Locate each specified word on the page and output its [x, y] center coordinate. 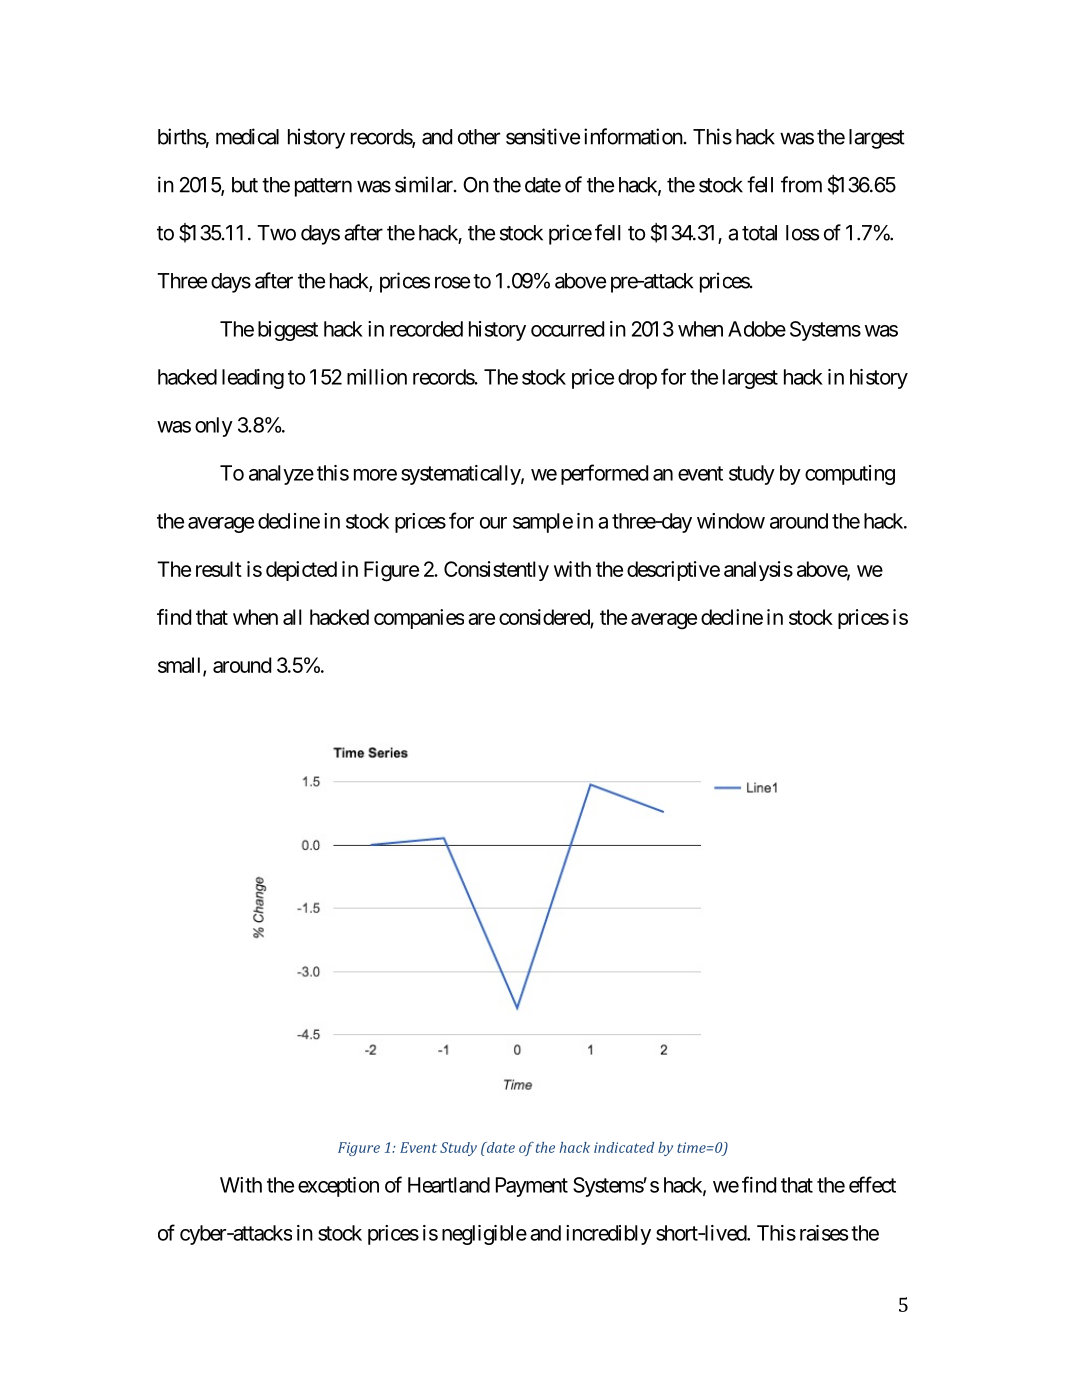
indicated [624, 1147]
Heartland [449, 1185]
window [731, 521]
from [801, 184]
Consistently [496, 571]
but [245, 185]
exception [338, 1187]
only [214, 427]
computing [850, 475]
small [181, 666]
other [479, 137]
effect [872, 1184]
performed [604, 474]
